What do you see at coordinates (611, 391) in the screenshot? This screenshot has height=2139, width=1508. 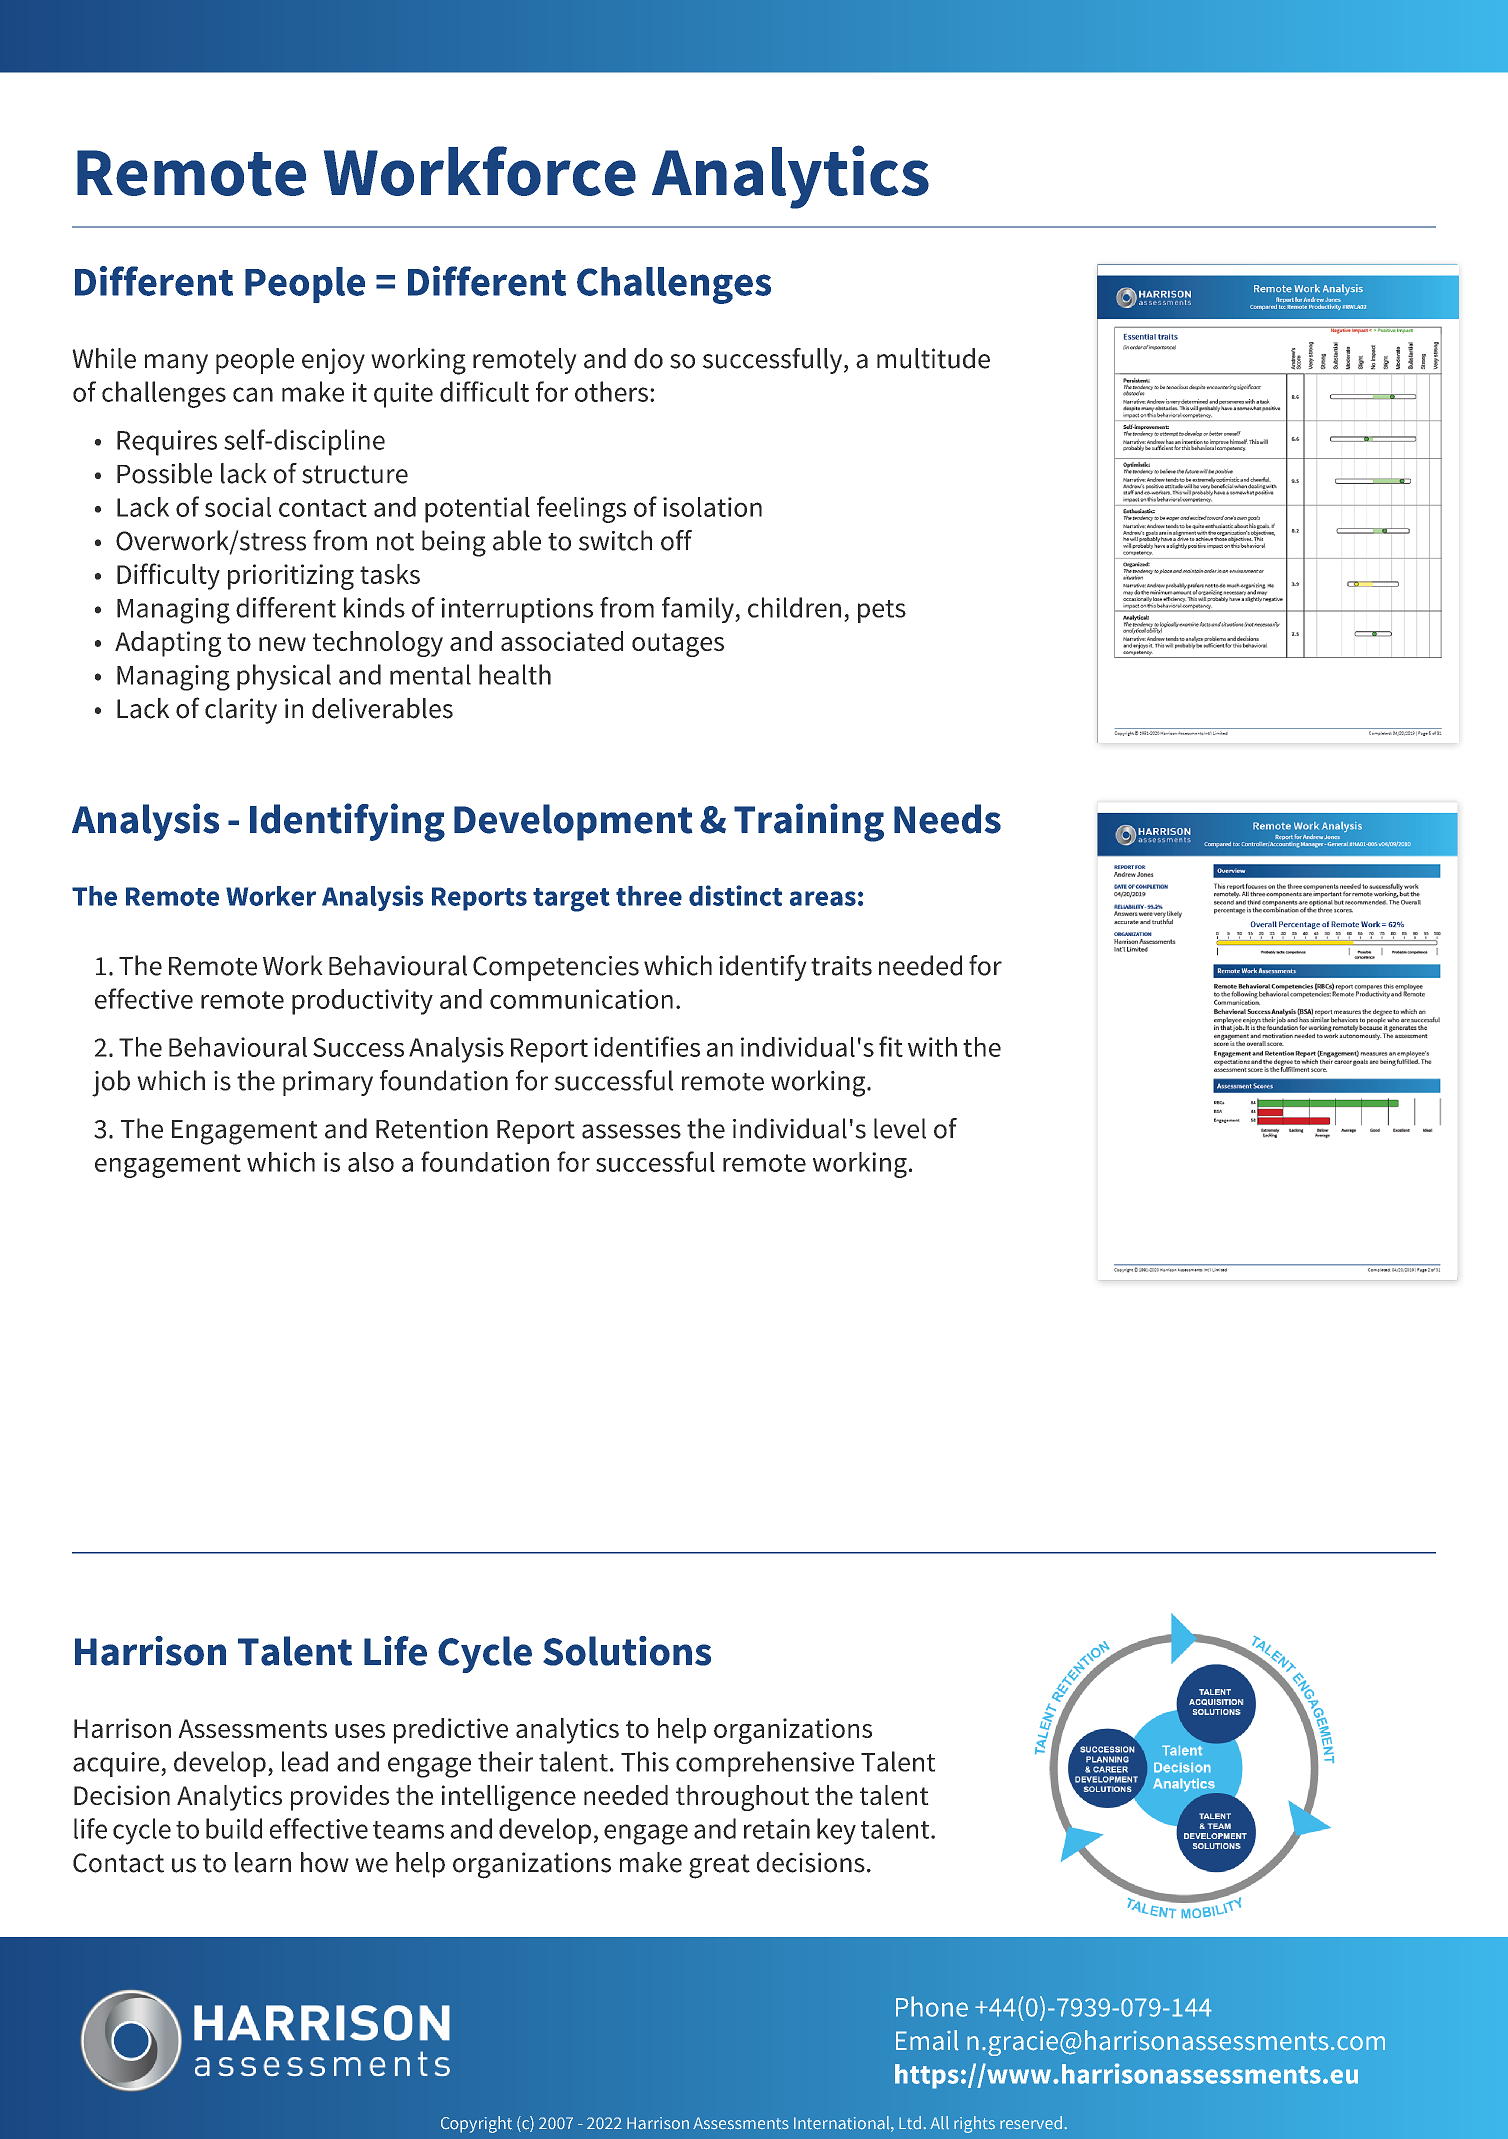 I see `others` at bounding box center [611, 391].
